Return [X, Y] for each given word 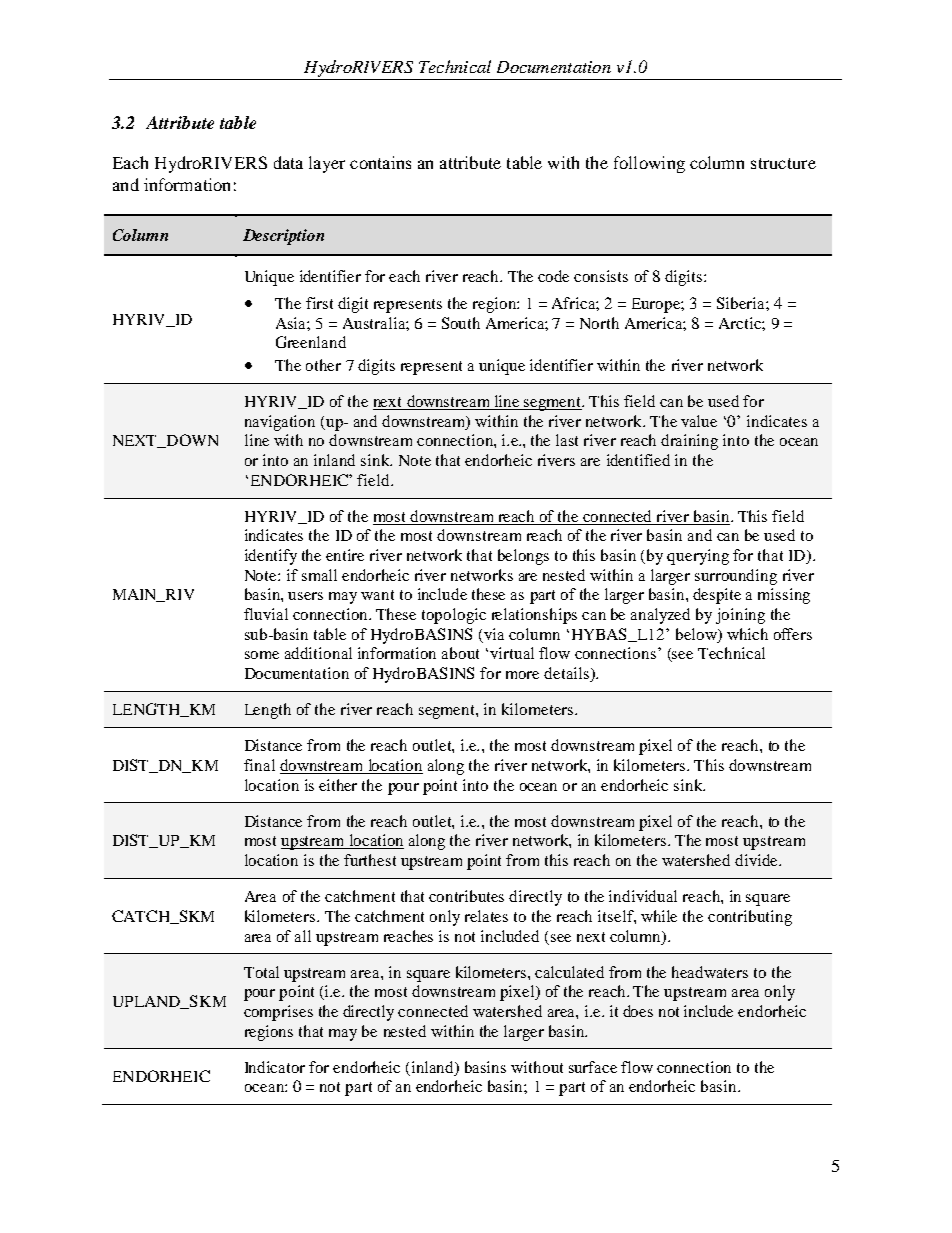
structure [783, 163]
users [305, 596]
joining [740, 616]
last [567, 440]
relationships [534, 616]
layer [327, 164]
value [699, 421]
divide [757, 860]
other [323, 365]
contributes [466, 896]
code [553, 276]
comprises [278, 1013]
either [338, 785]
